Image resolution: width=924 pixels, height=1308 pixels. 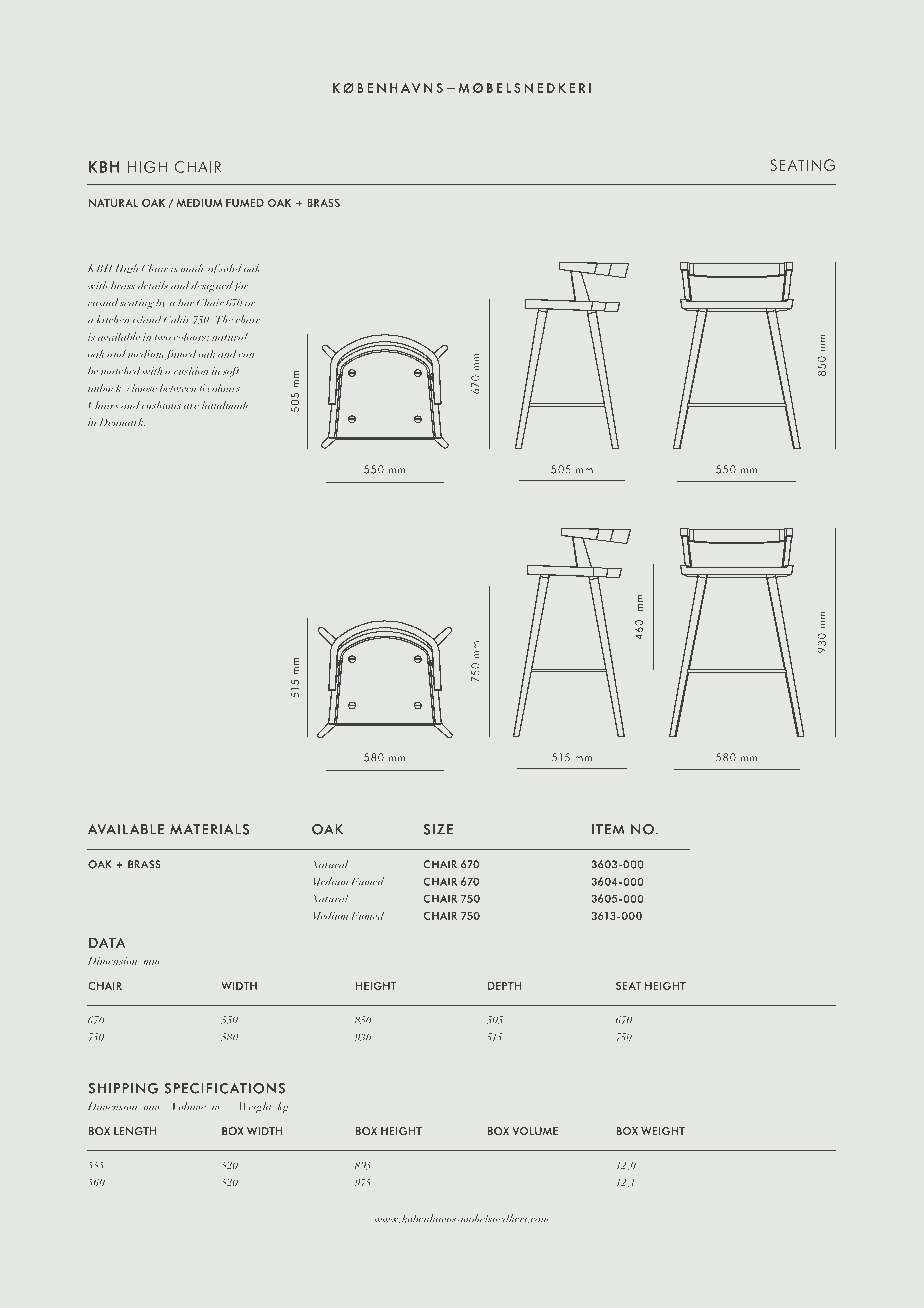 What do you see at coordinates (225, 1088) in the document?
I see `SPECIFICATIONS` at bounding box center [225, 1088].
